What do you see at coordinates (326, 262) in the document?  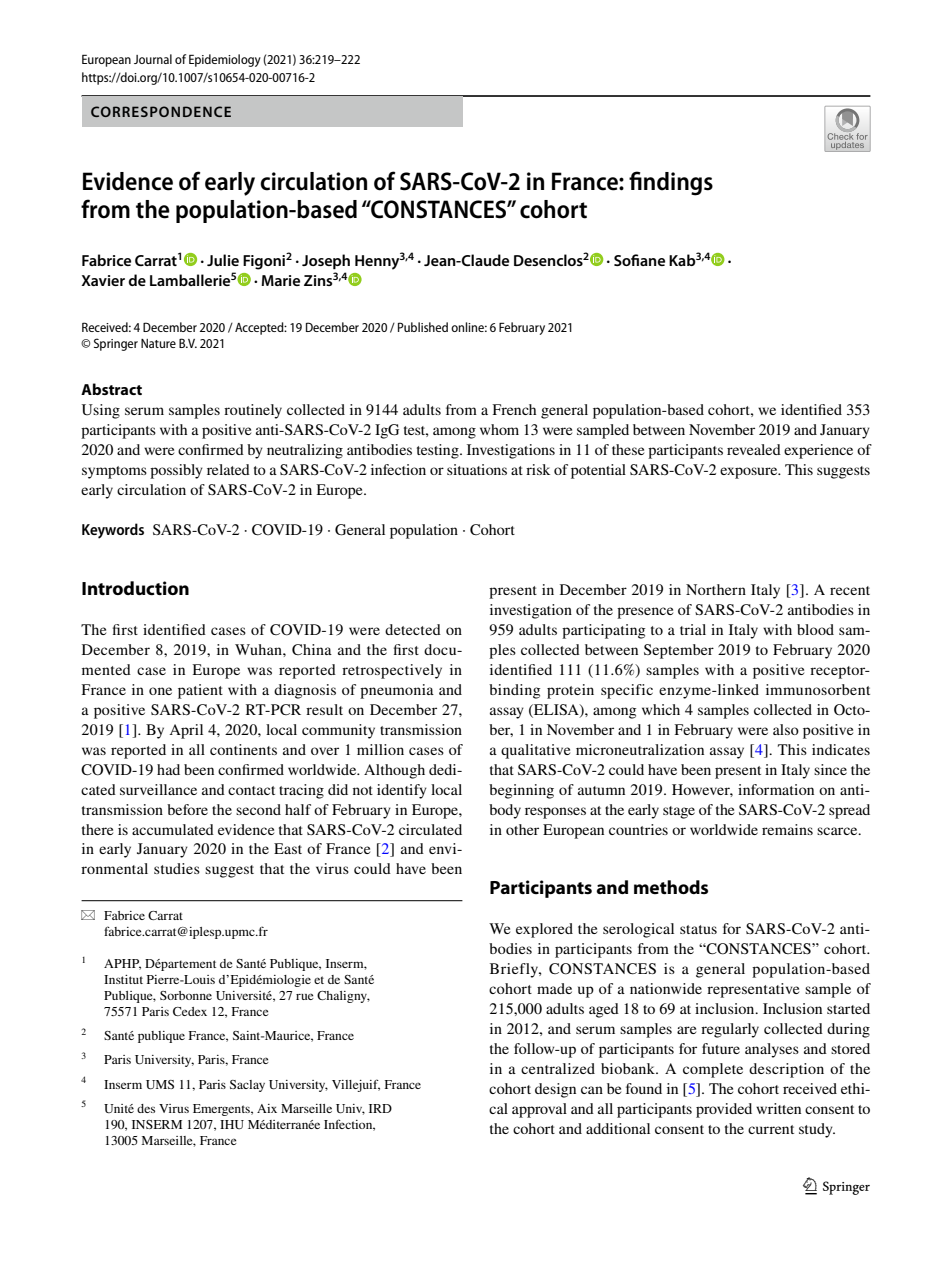 I see `Joseph` at bounding box center [326, 262].
